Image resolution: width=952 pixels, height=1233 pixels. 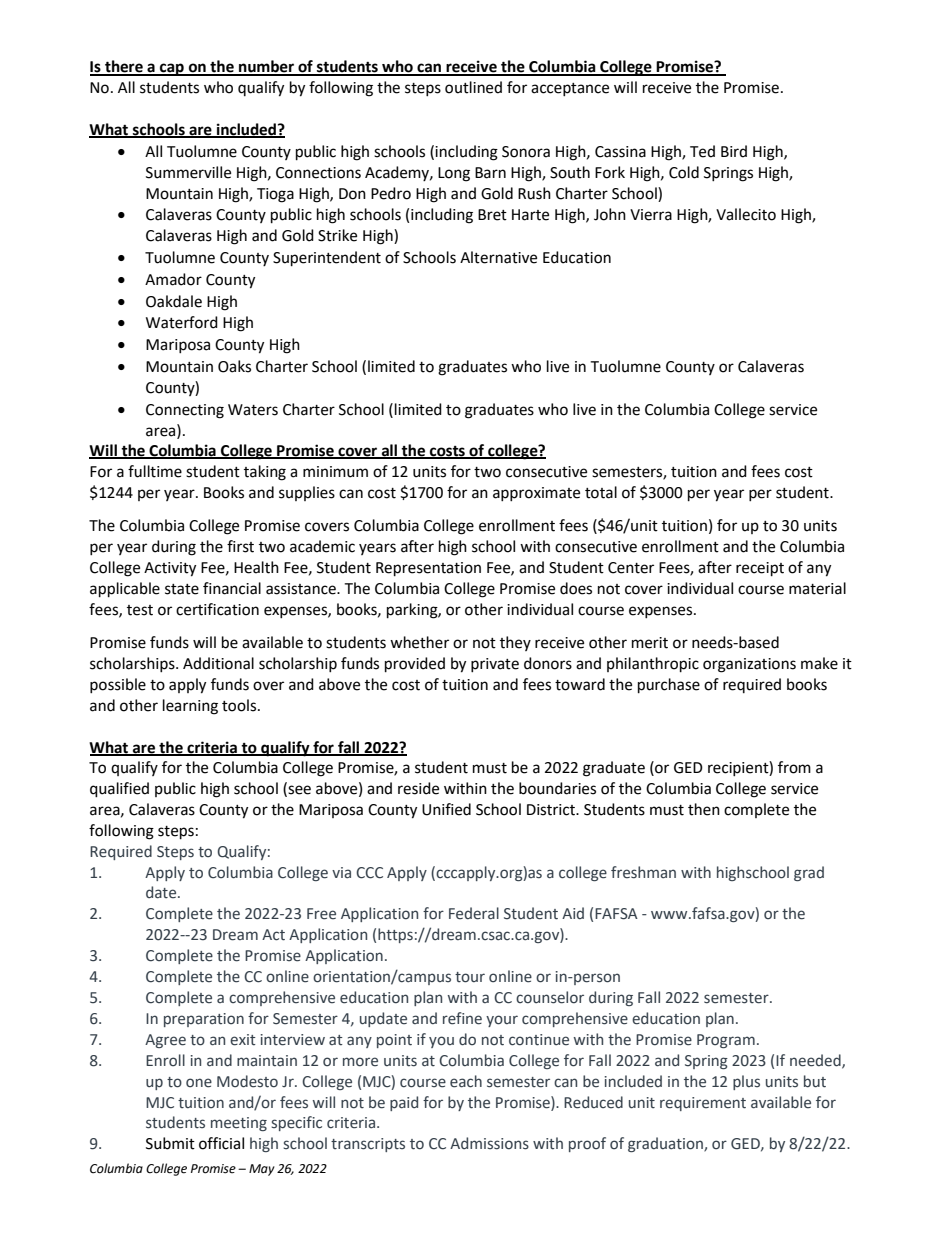 I want to click on organizations, so click(x=749, y=665).
